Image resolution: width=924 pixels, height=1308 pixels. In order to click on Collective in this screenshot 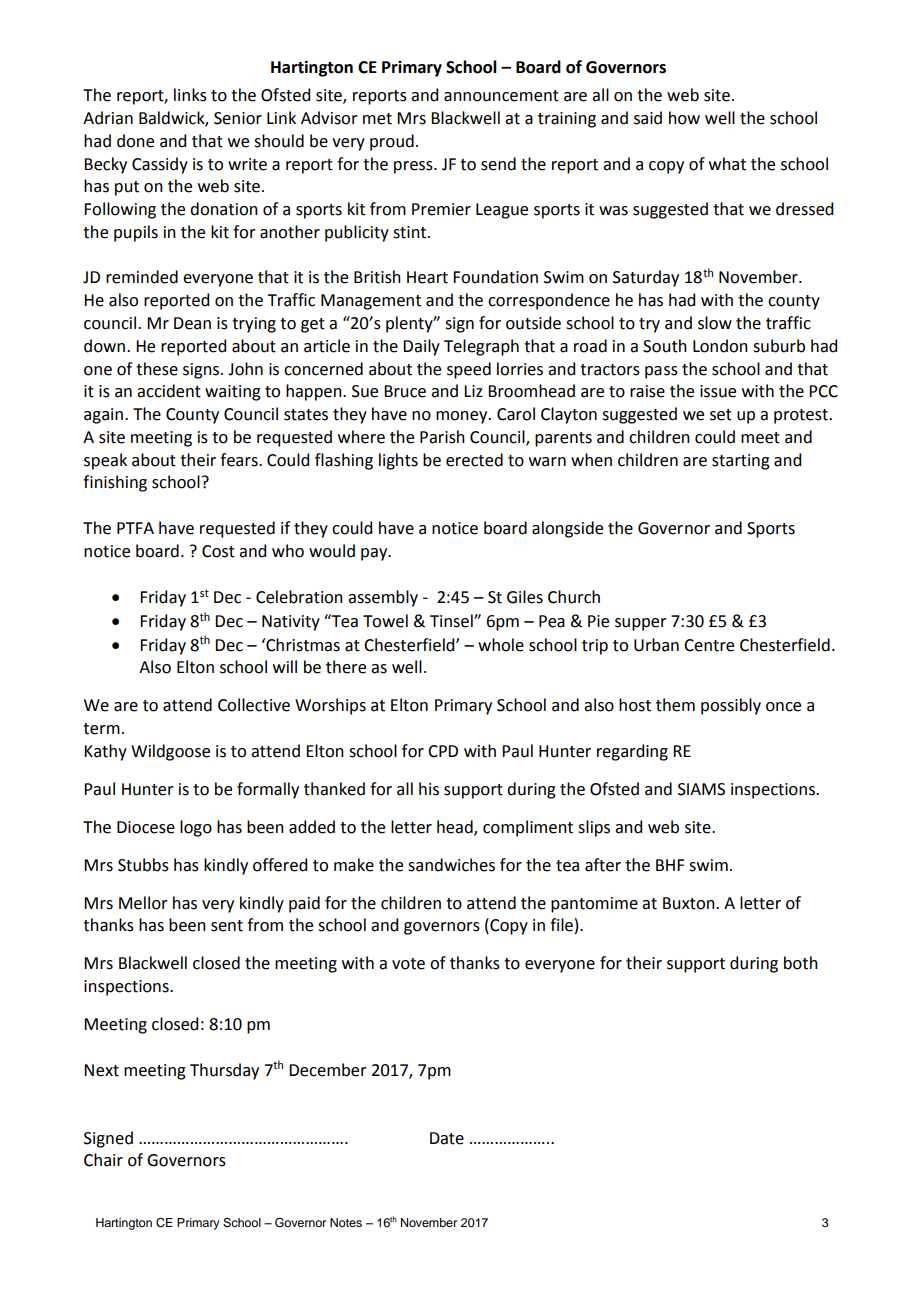, I will do `click(254, 705)`.
